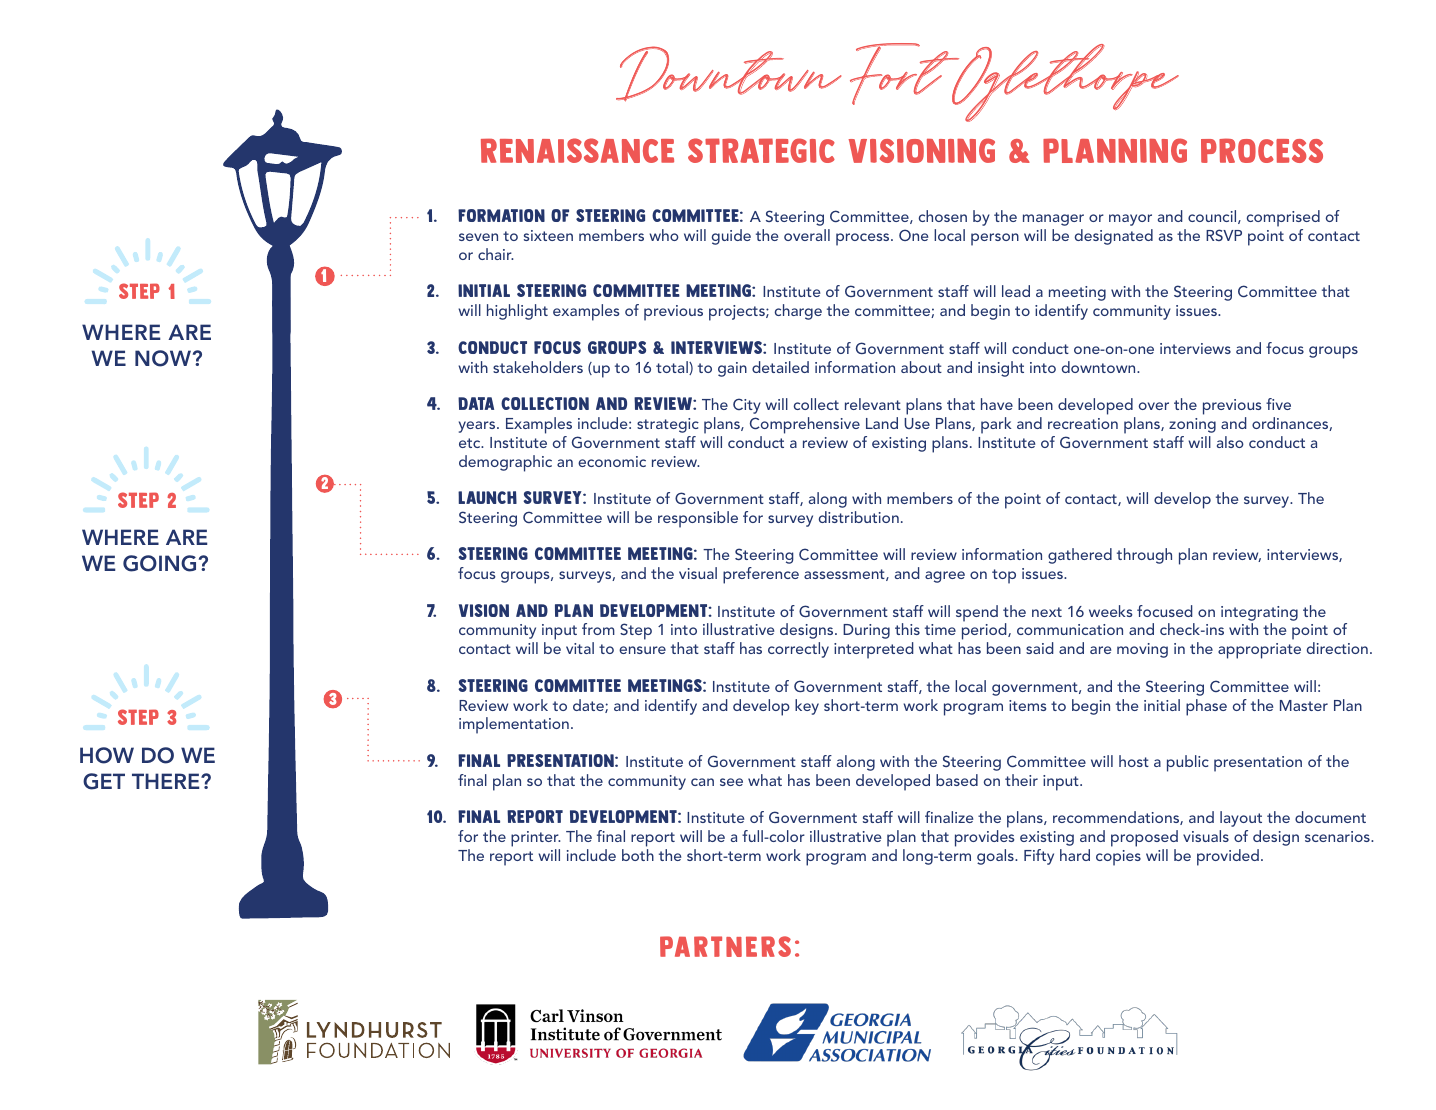 This screenshot has height=1110, width=1436. I want to click on Fort, so click(905, 74).
